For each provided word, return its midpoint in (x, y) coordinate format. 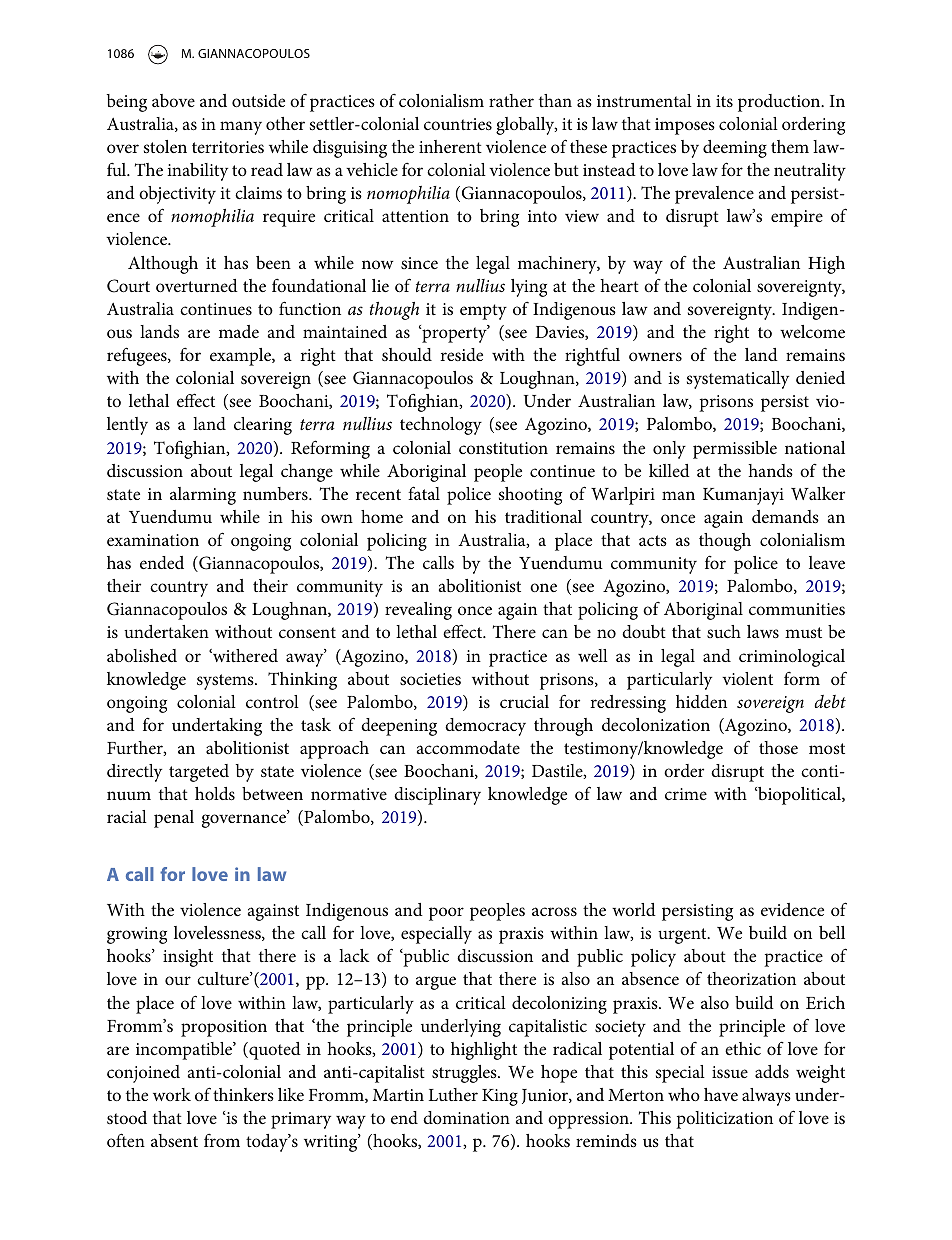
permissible (735, 450)
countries (458, 124)
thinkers (243, 1094)
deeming (735, 149)
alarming (203, 496)
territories (228, 147)
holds (215, 794)
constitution (503, 448)
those (778, 747)
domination (466, 1117)
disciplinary (437, 796)
